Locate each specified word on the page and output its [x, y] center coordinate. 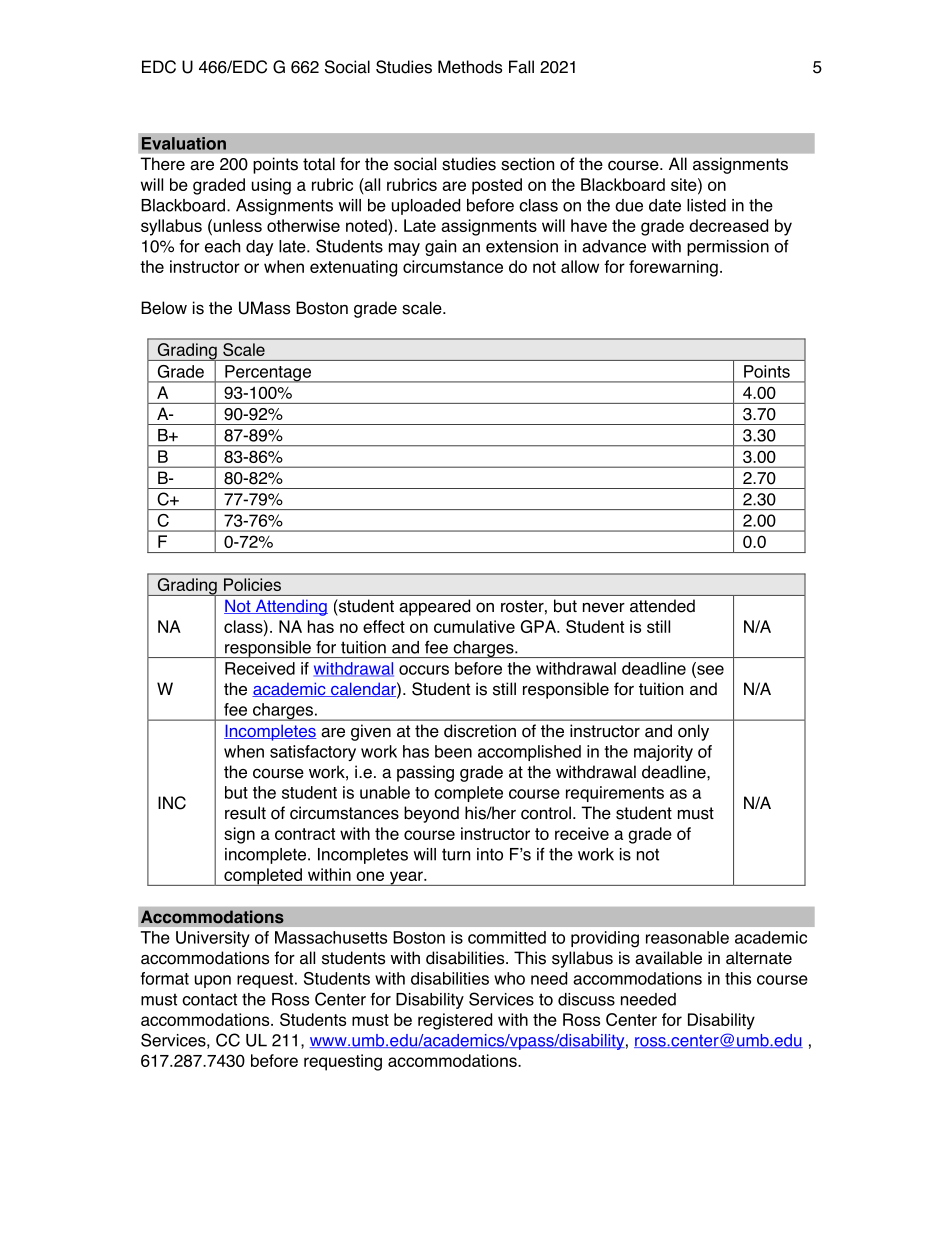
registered [455, 1021]
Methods [470, 67]
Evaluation [184, 143]
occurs [424, 670]
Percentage [268, 374]
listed [706, 205]
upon [213, 981]
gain [440, 248]
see [709, 670]
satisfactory [313, 753]
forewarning [673, 268]
